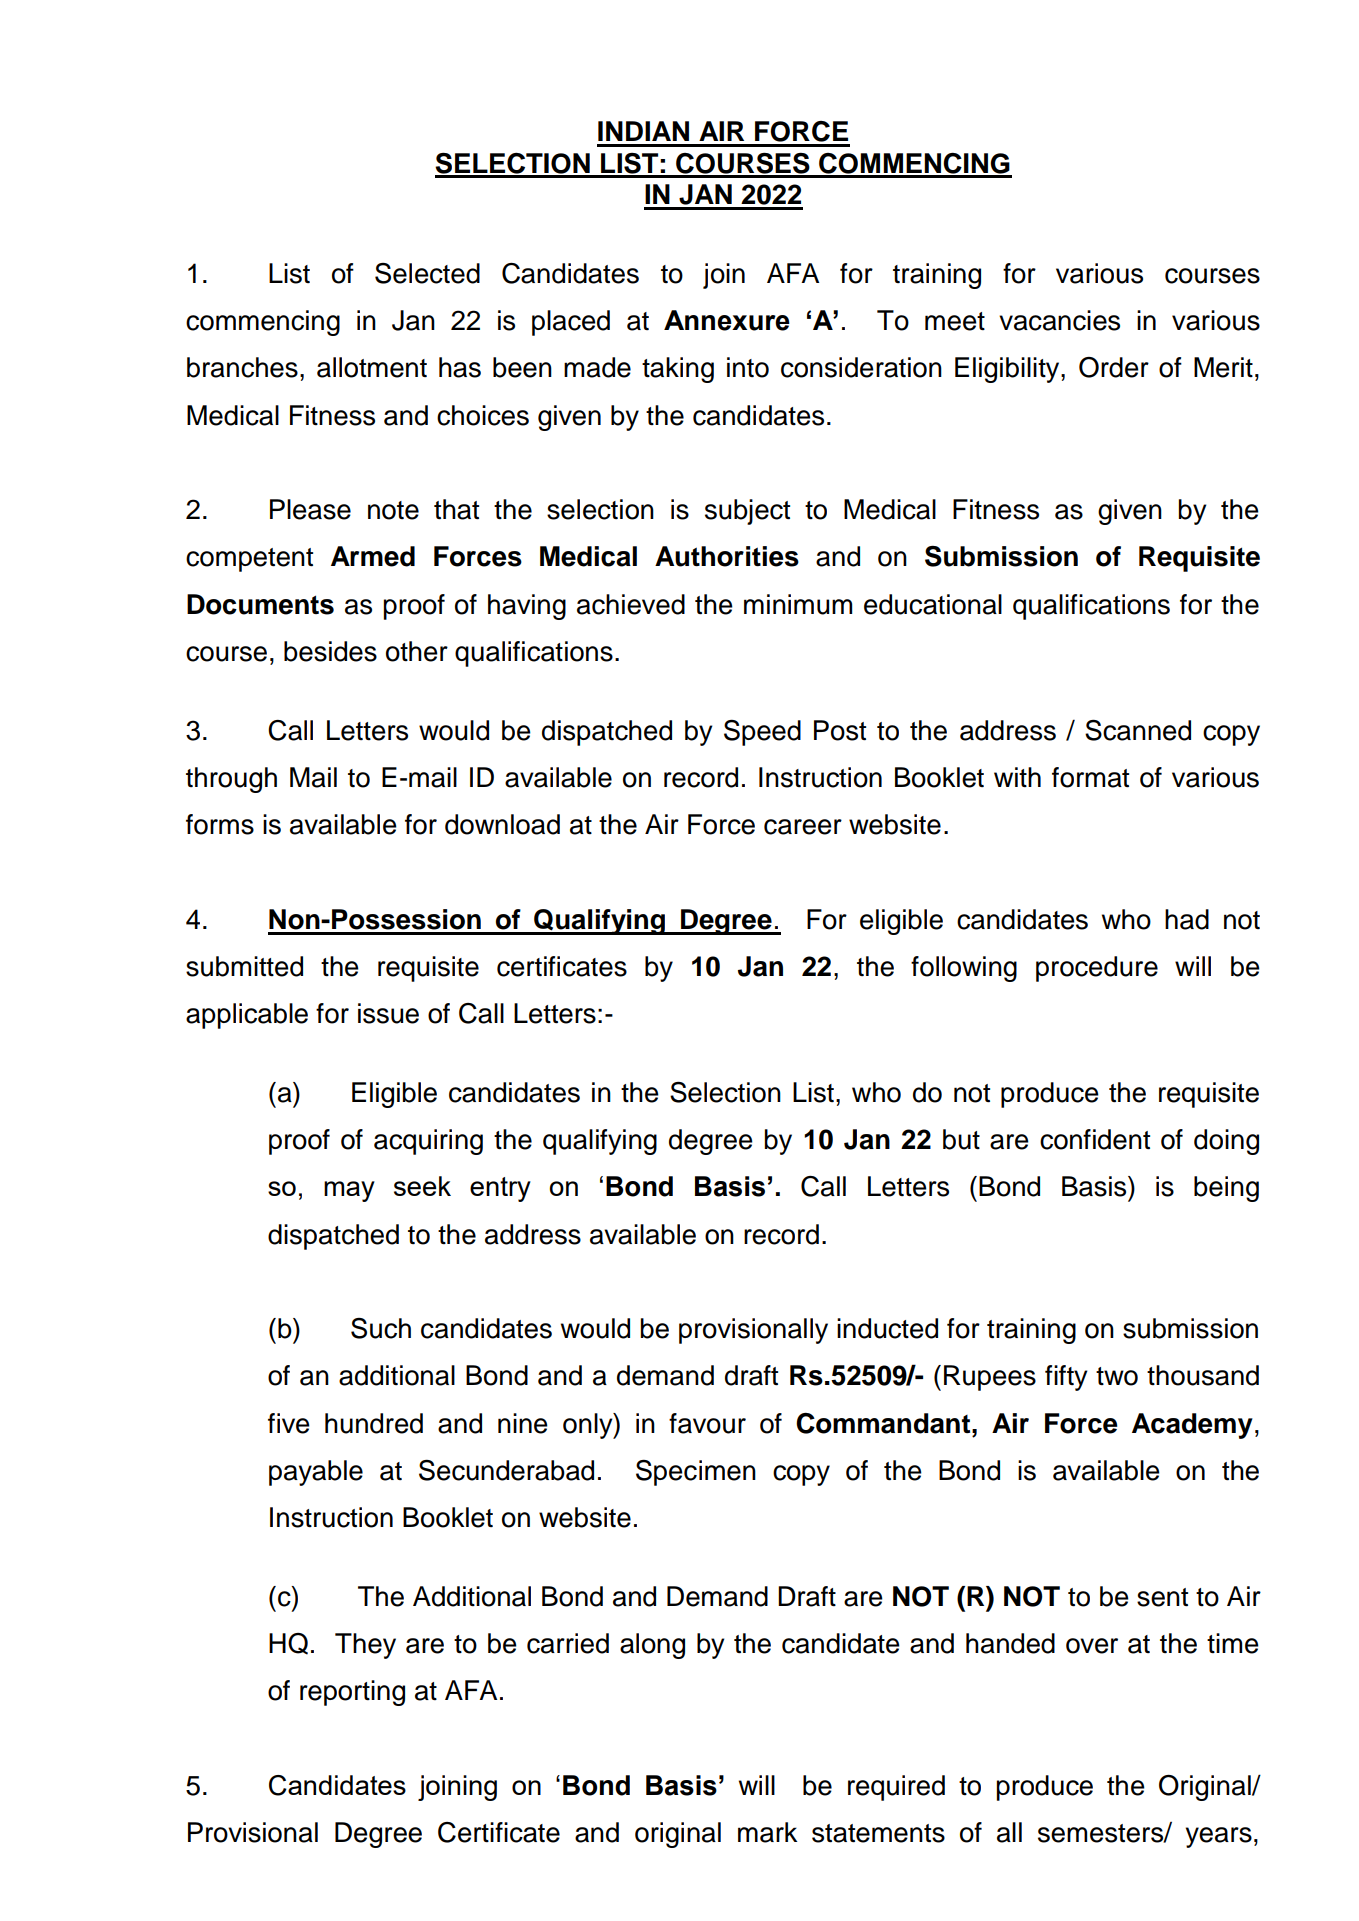 This image has height=1921, width=1359. I want to click on mark, so click(768, 1832).
